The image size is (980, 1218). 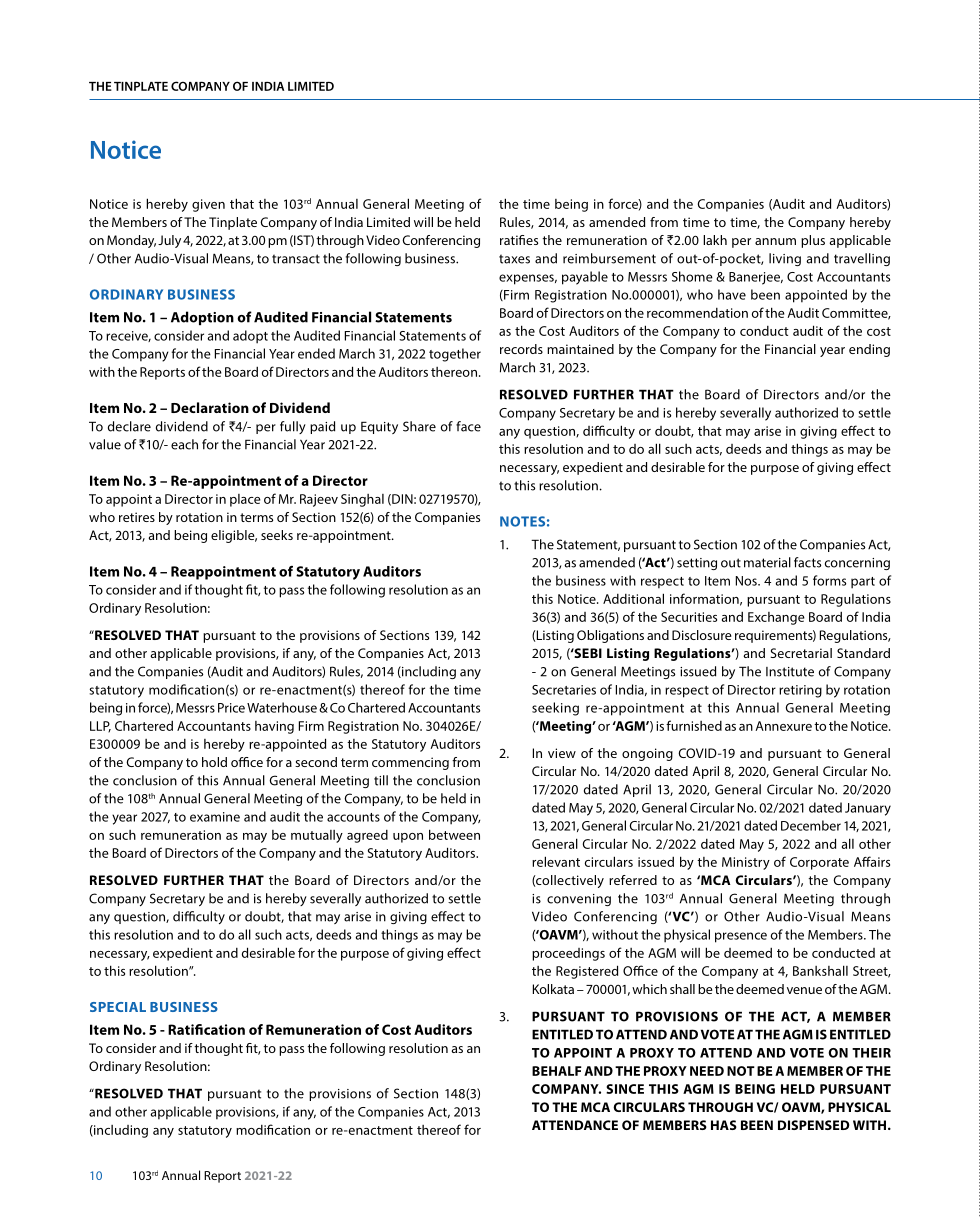 What do you see at coordinates (814, 1125) in the screenshot?
I see `DISPENSED` at bounding box center [814, 1125].
